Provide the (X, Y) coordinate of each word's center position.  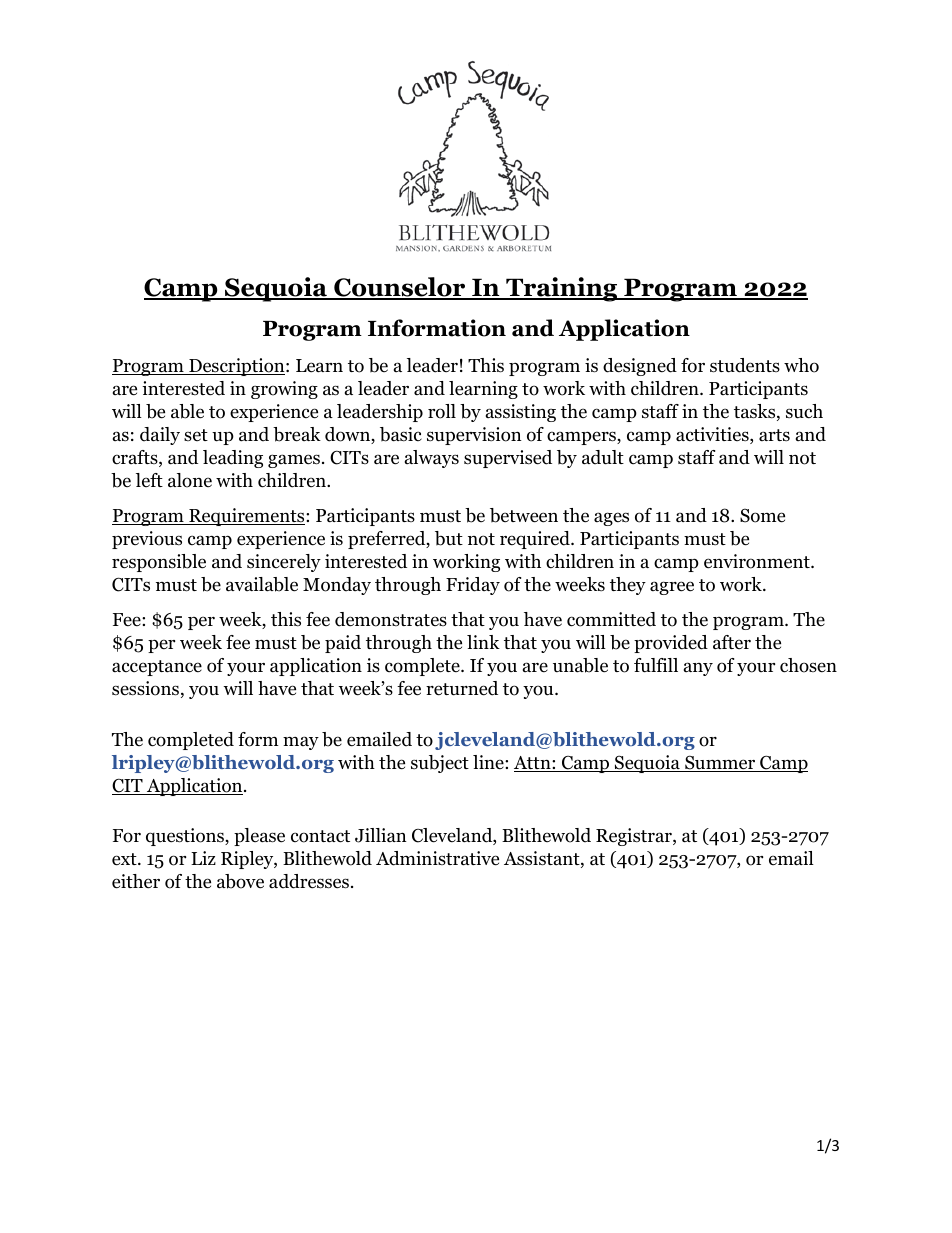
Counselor (400, 288)
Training (562, 289)
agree (672, 588)
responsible (159, 563)
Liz (203, 858)
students (745, 365)
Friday (473, 586)
